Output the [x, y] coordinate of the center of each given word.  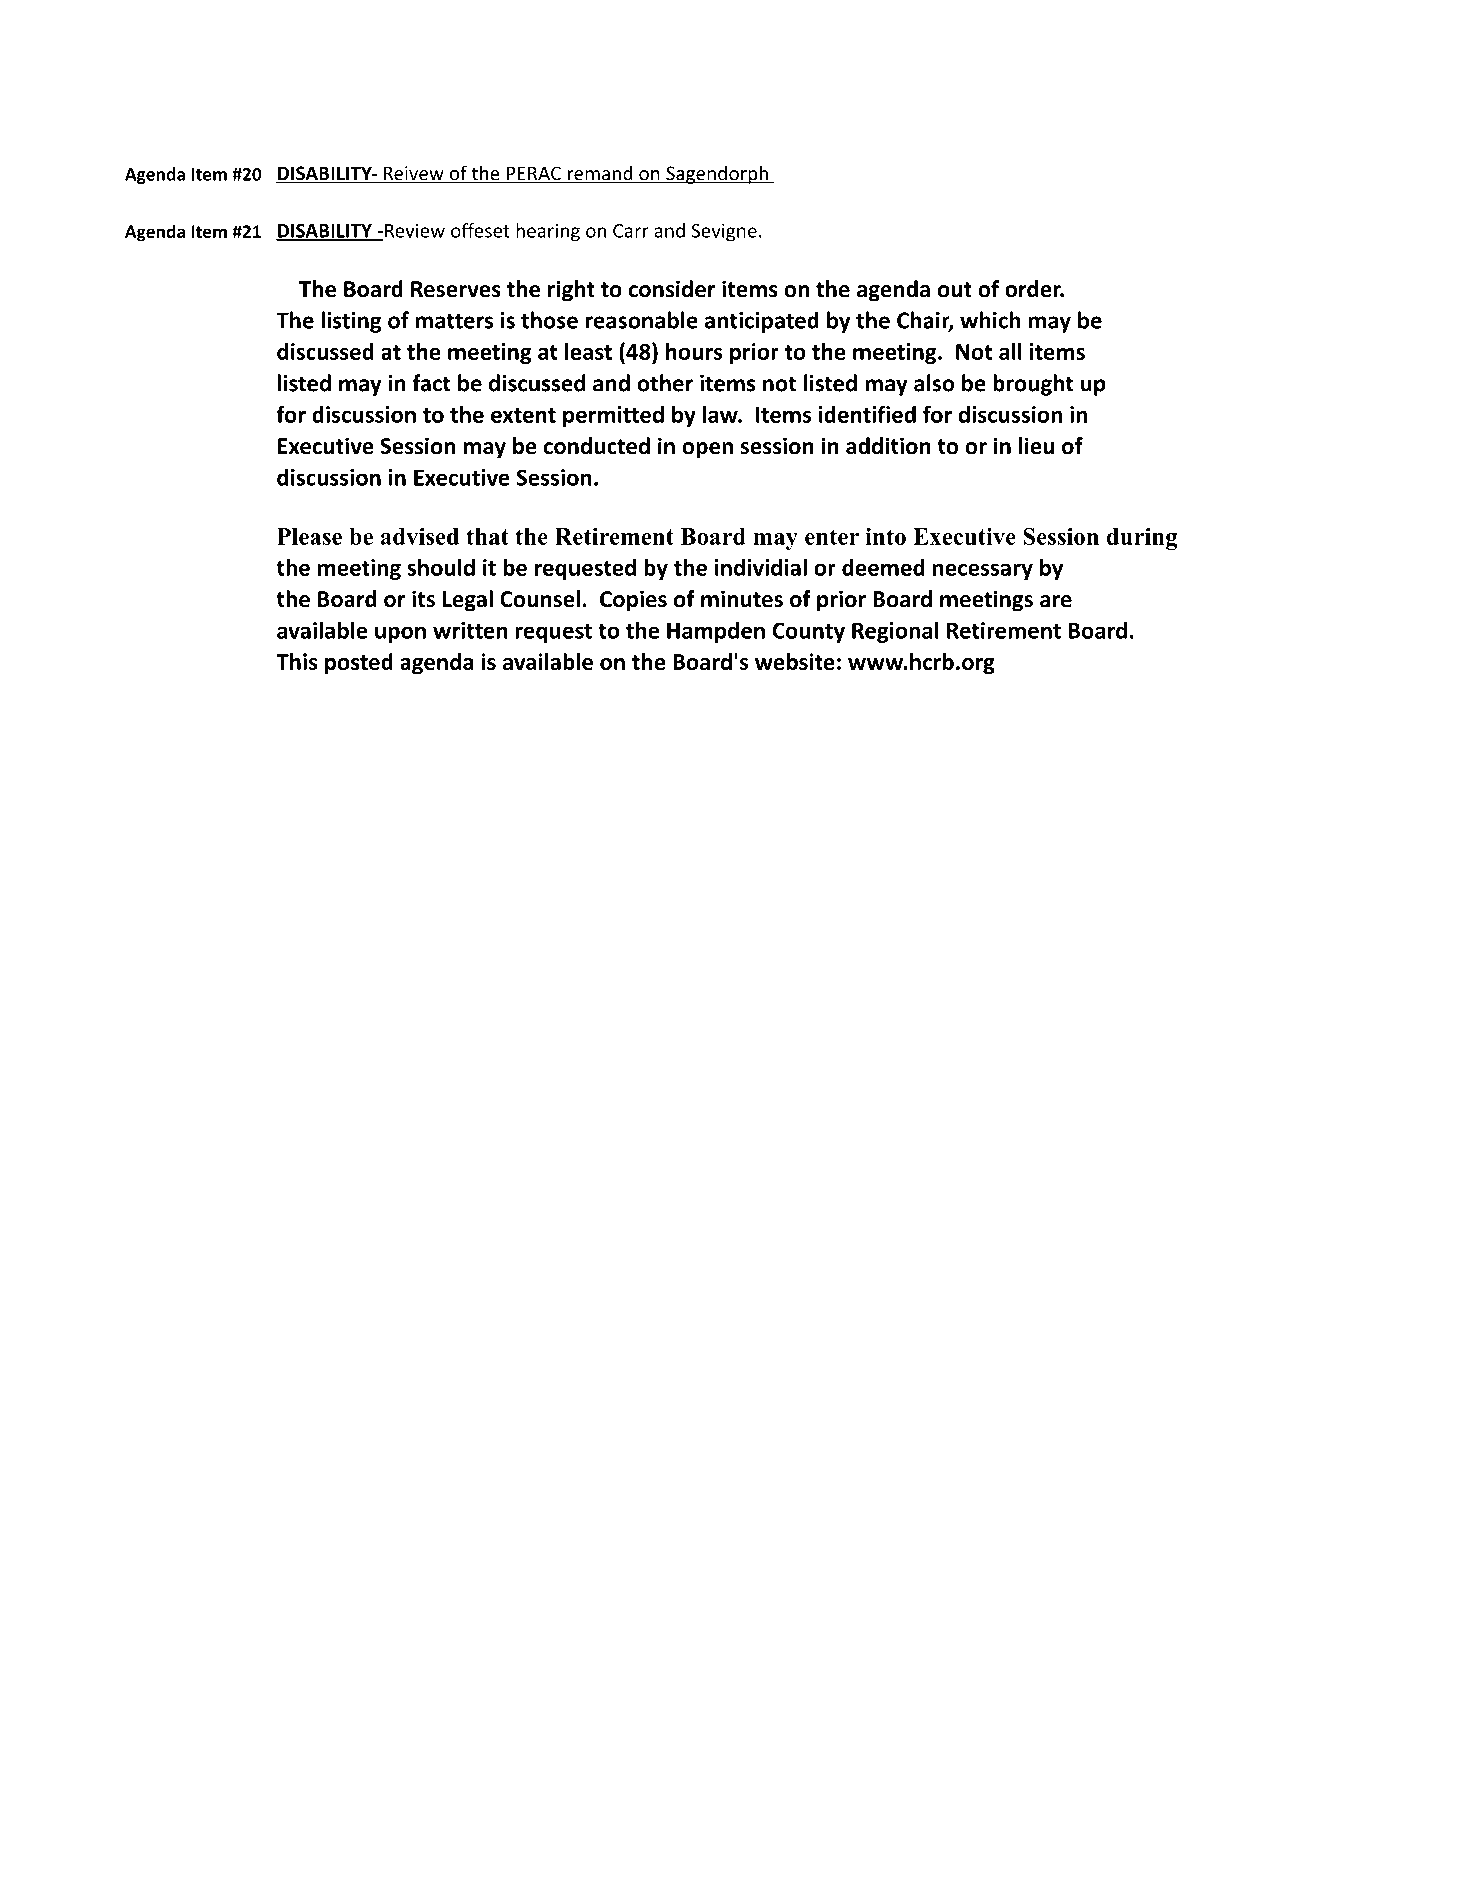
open [707, 450]
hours [694, 351]
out [954, 290]
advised [420, 536]
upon [400, 634]
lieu [1036, 446]
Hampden [716, 632]
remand [600, 174]
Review [414, 231]
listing [351, 322]
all [1010, 351]
